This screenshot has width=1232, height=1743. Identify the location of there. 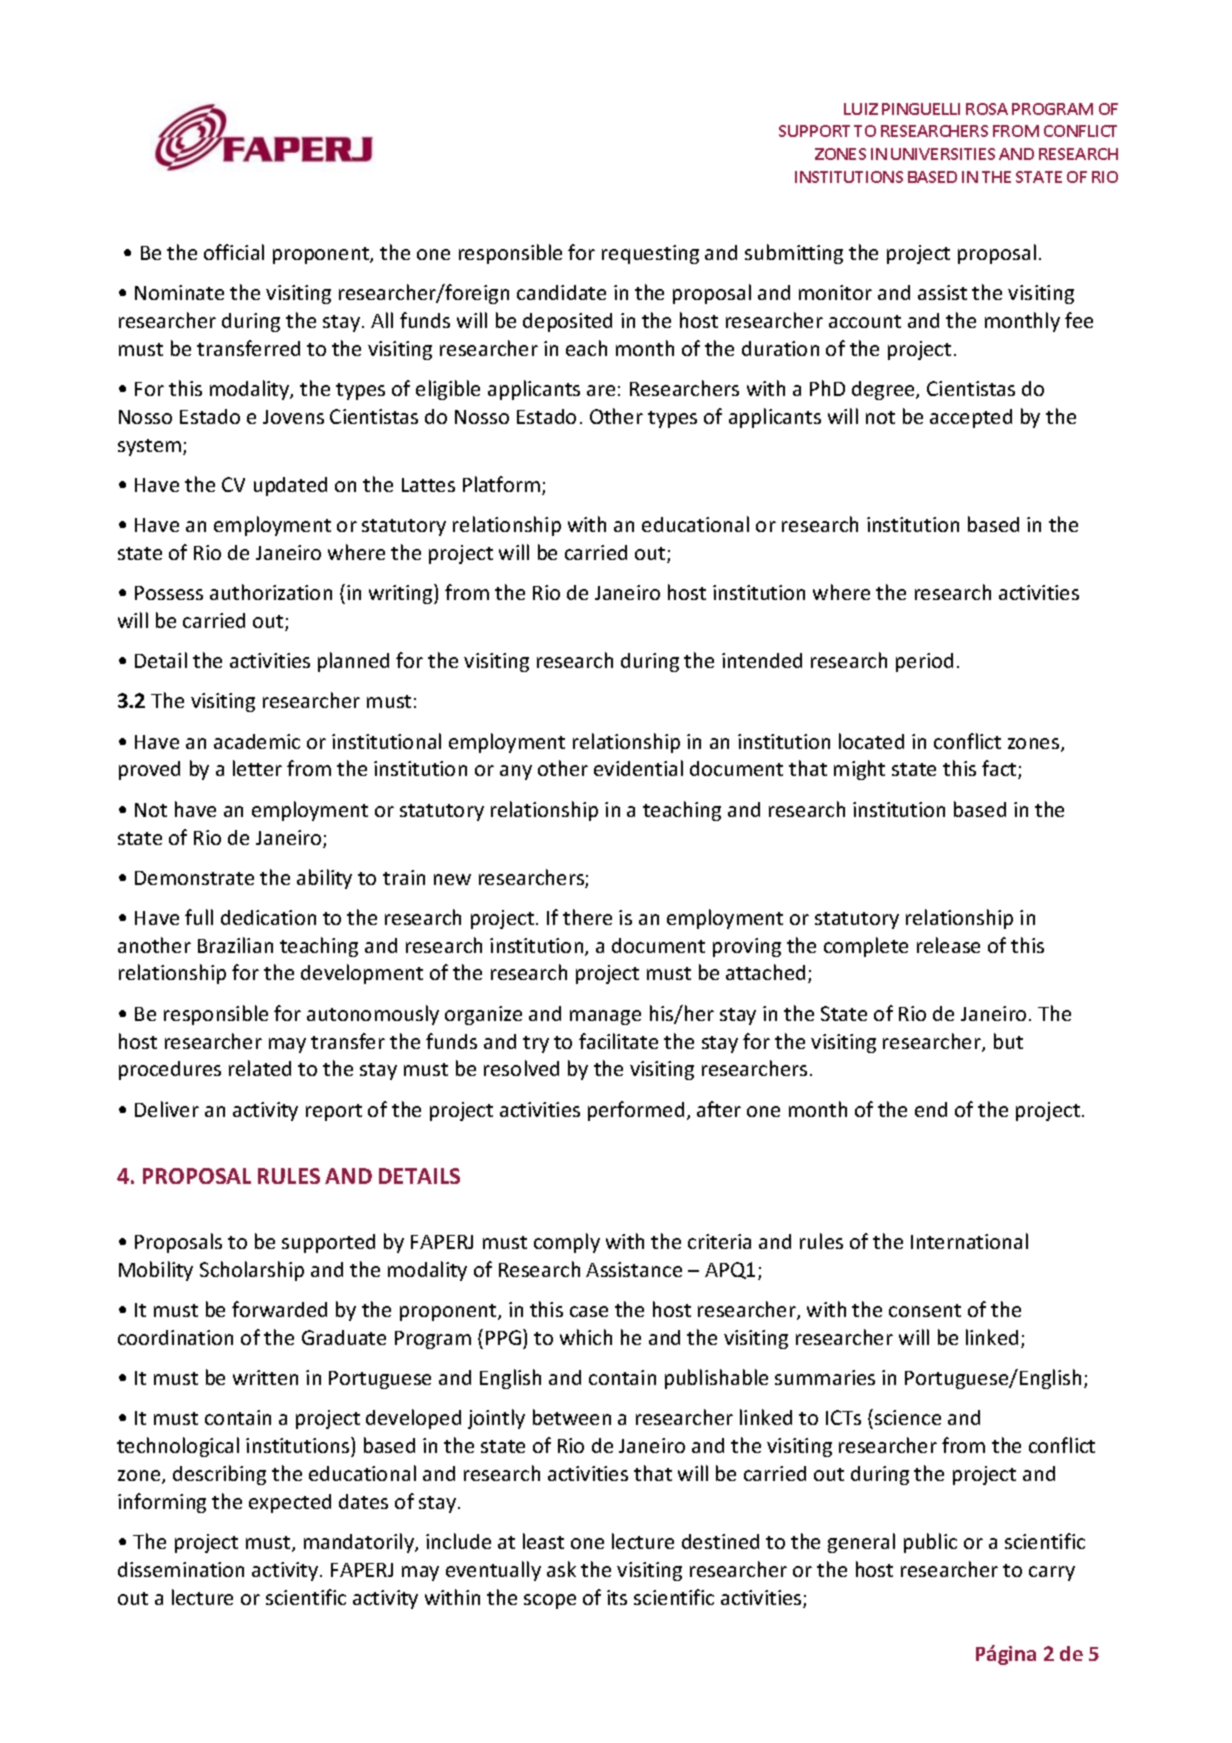
(587, 917).
